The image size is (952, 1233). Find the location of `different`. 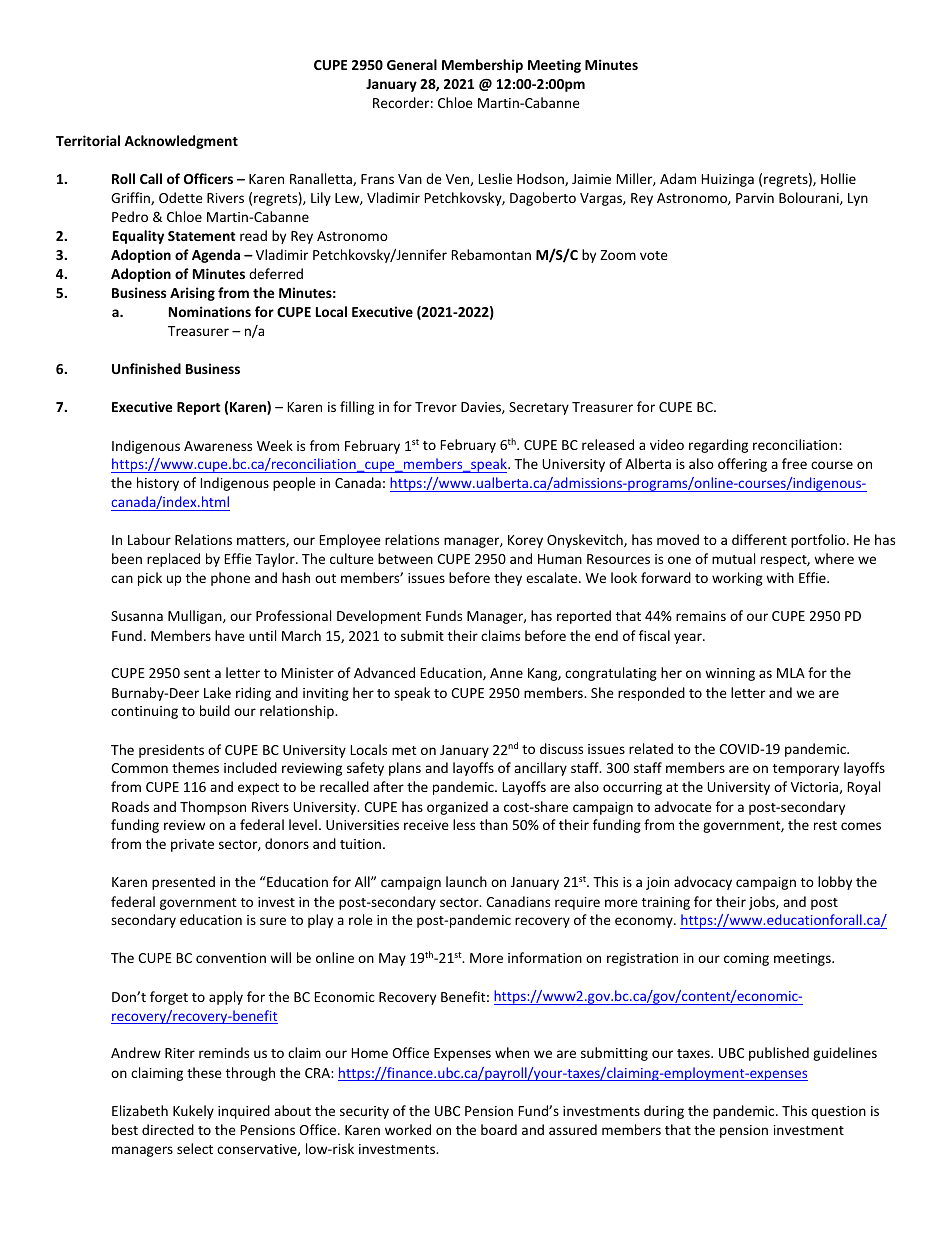

different is located at coordinates (759, 539).
